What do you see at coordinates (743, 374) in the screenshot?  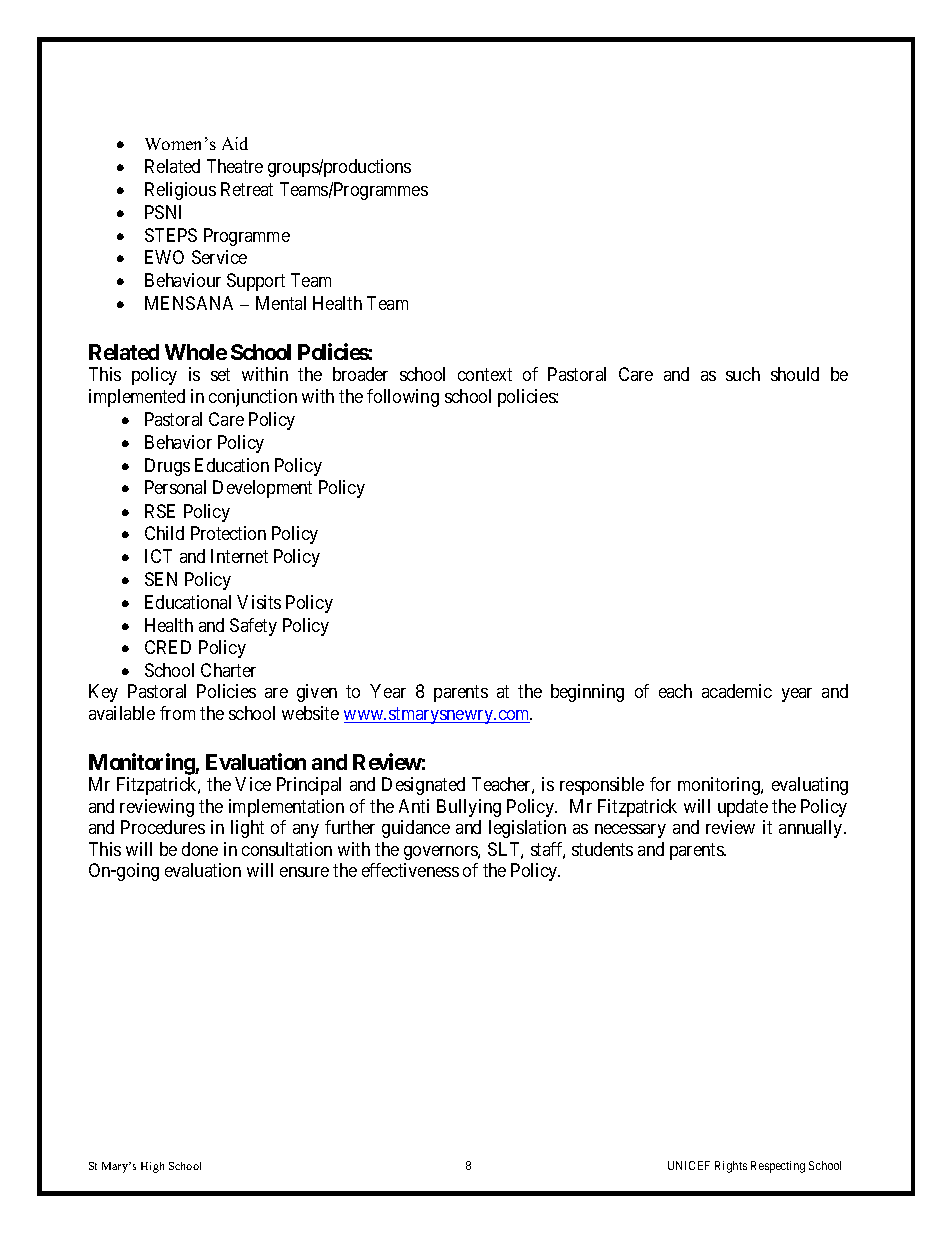 I see `such` at bounding box center [743, 374].
